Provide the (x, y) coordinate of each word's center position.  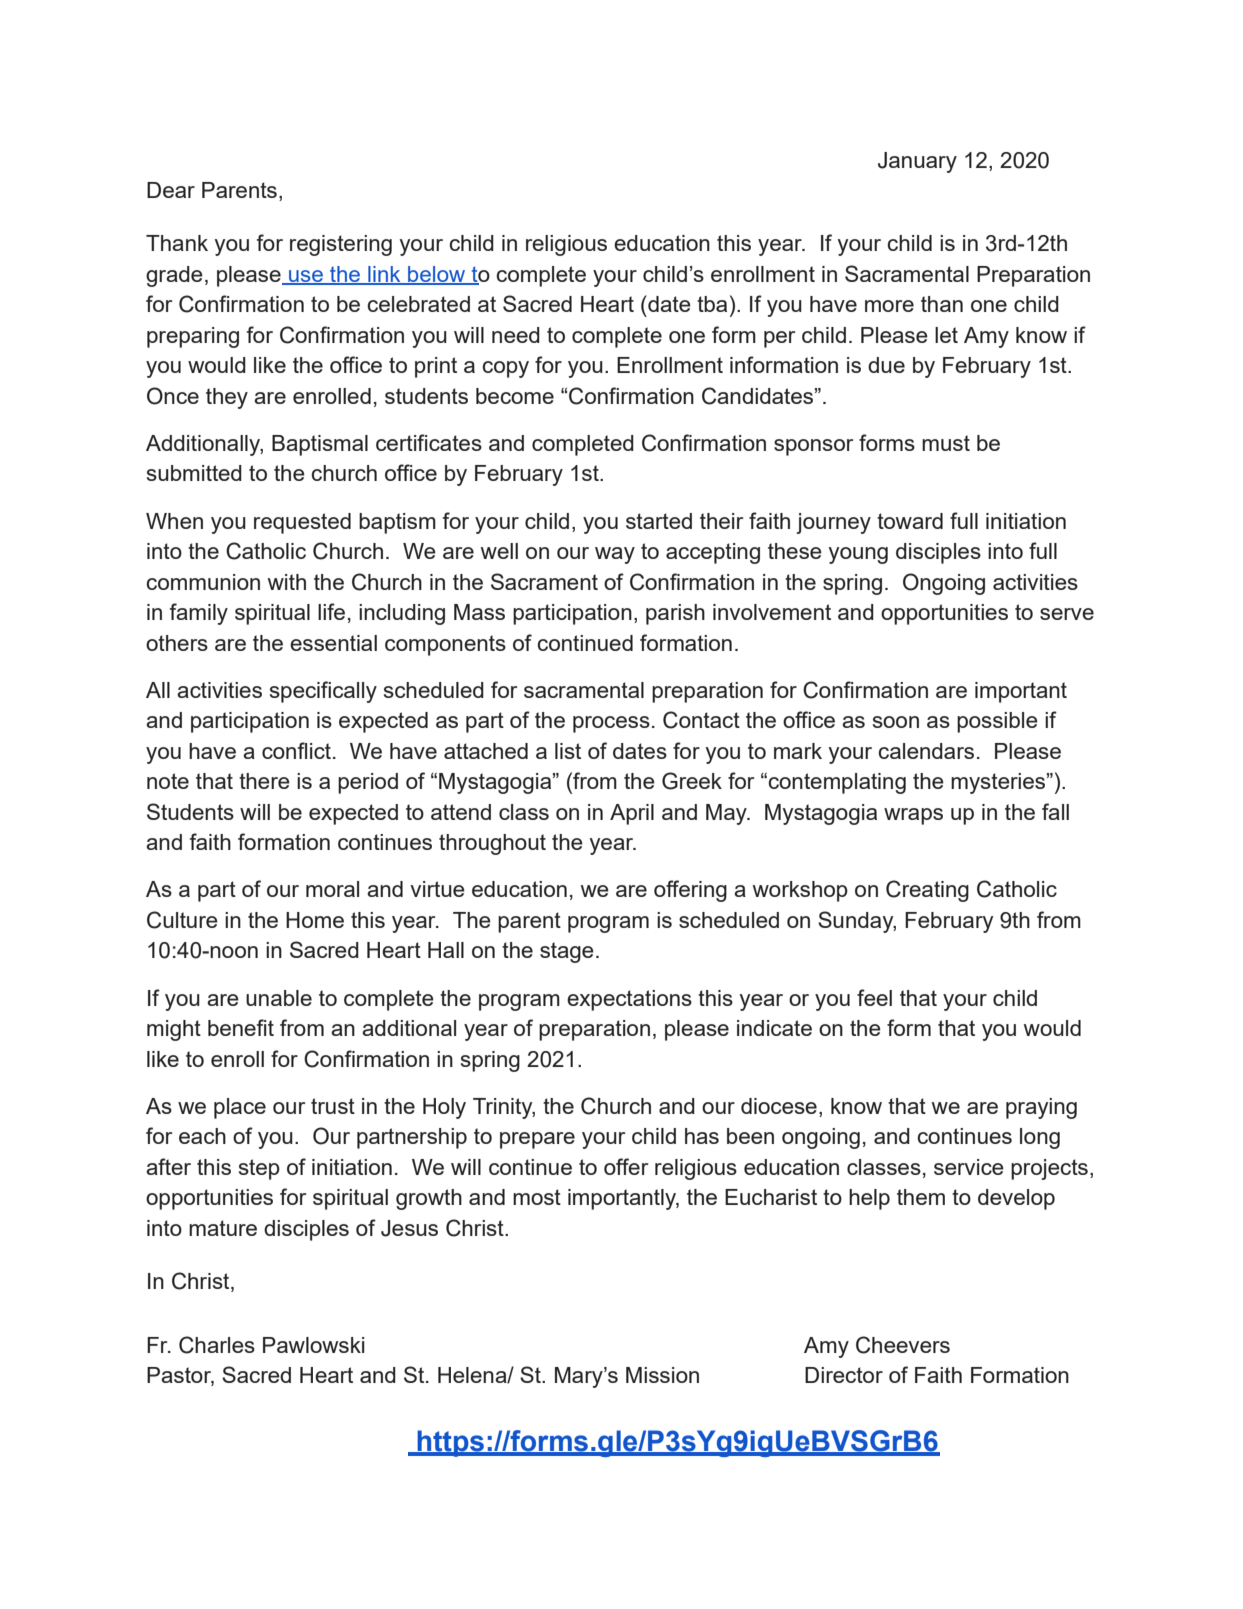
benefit (241, 1027)
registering (341, 245)
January (917, 162)
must (946, 443)
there (264, 781)
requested (302, 523)
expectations (629, 1000)
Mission (662, 1375)
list (568, 751)
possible (997, 722)
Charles (217, 1345)
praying (1041, 1108)
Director (844, 1375)
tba (712, 304)
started (659, 521)
